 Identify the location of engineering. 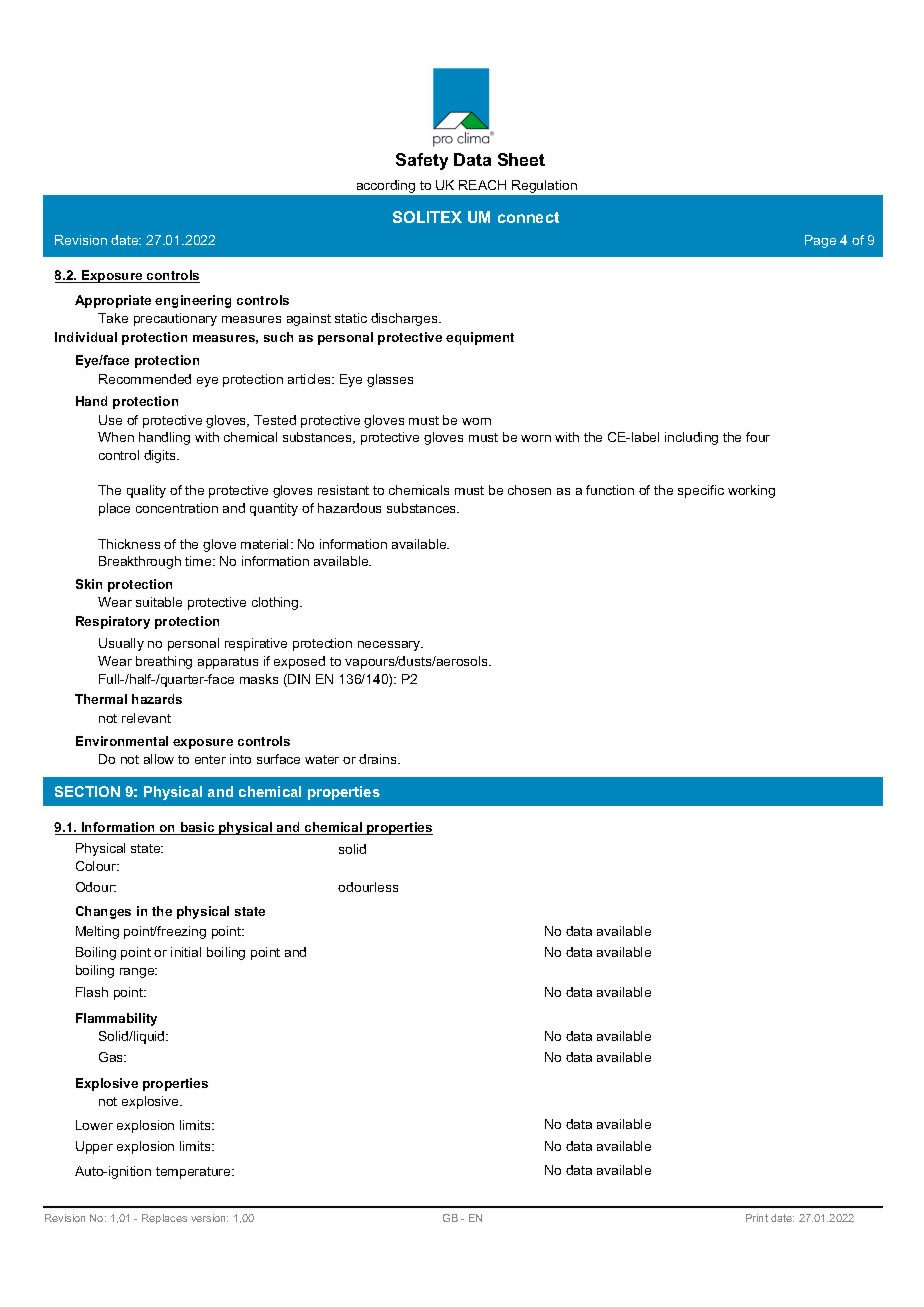
(193, 301).
